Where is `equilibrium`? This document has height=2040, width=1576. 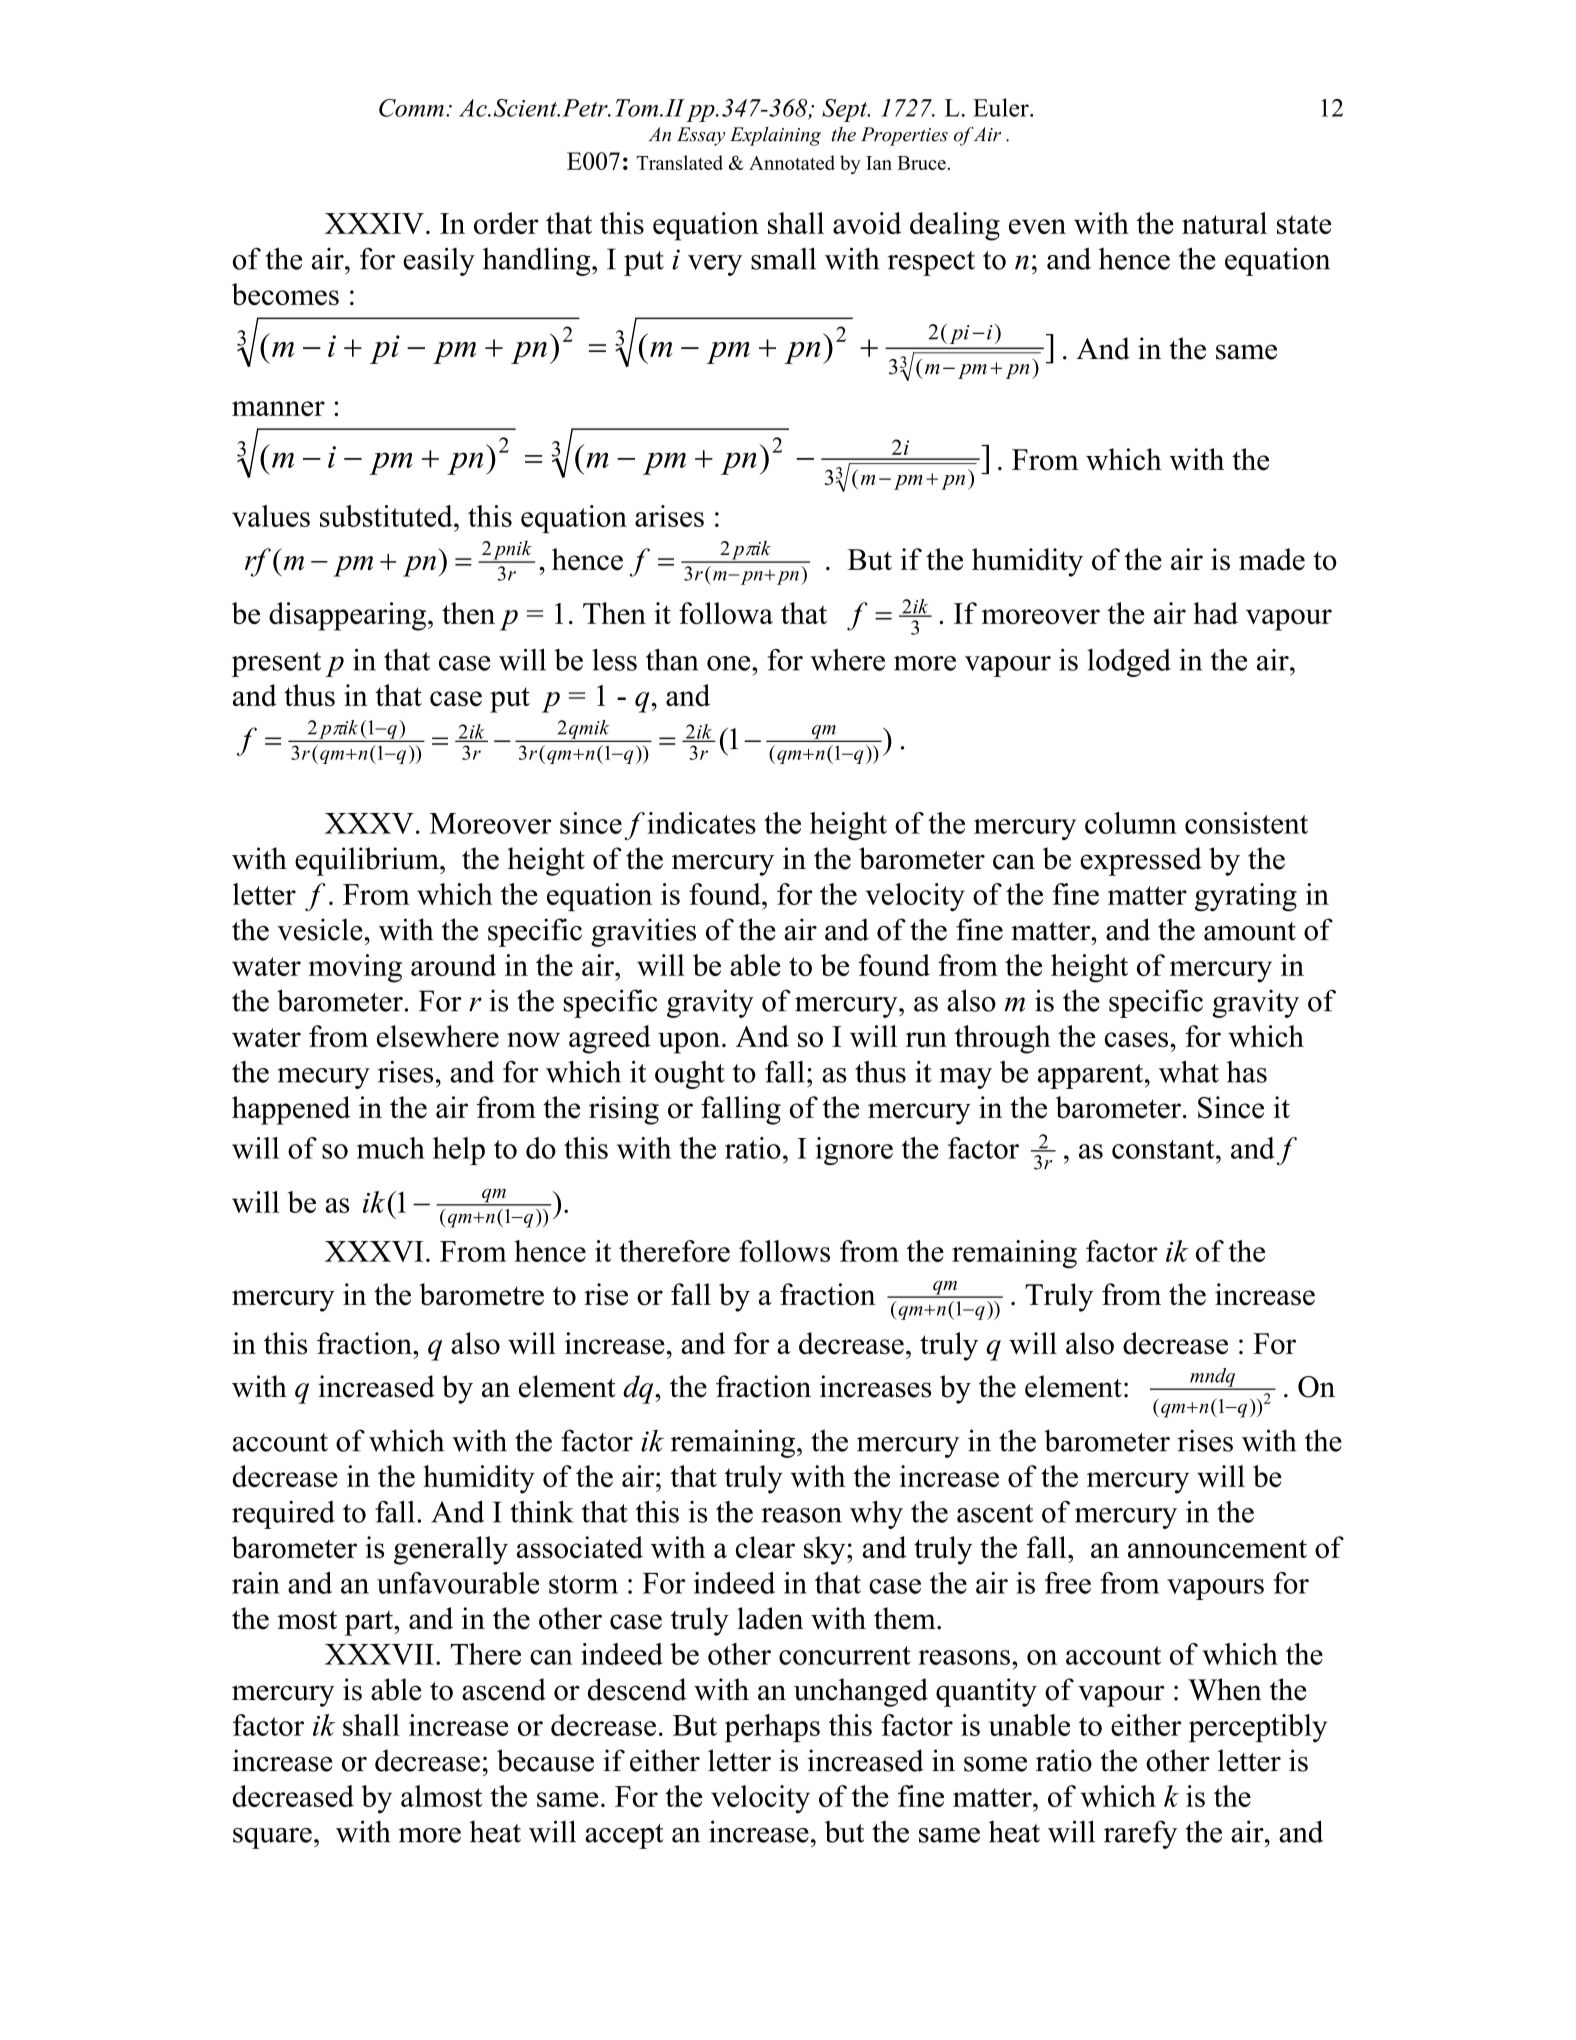
equilibrium is located at coordinates (368, 861).
